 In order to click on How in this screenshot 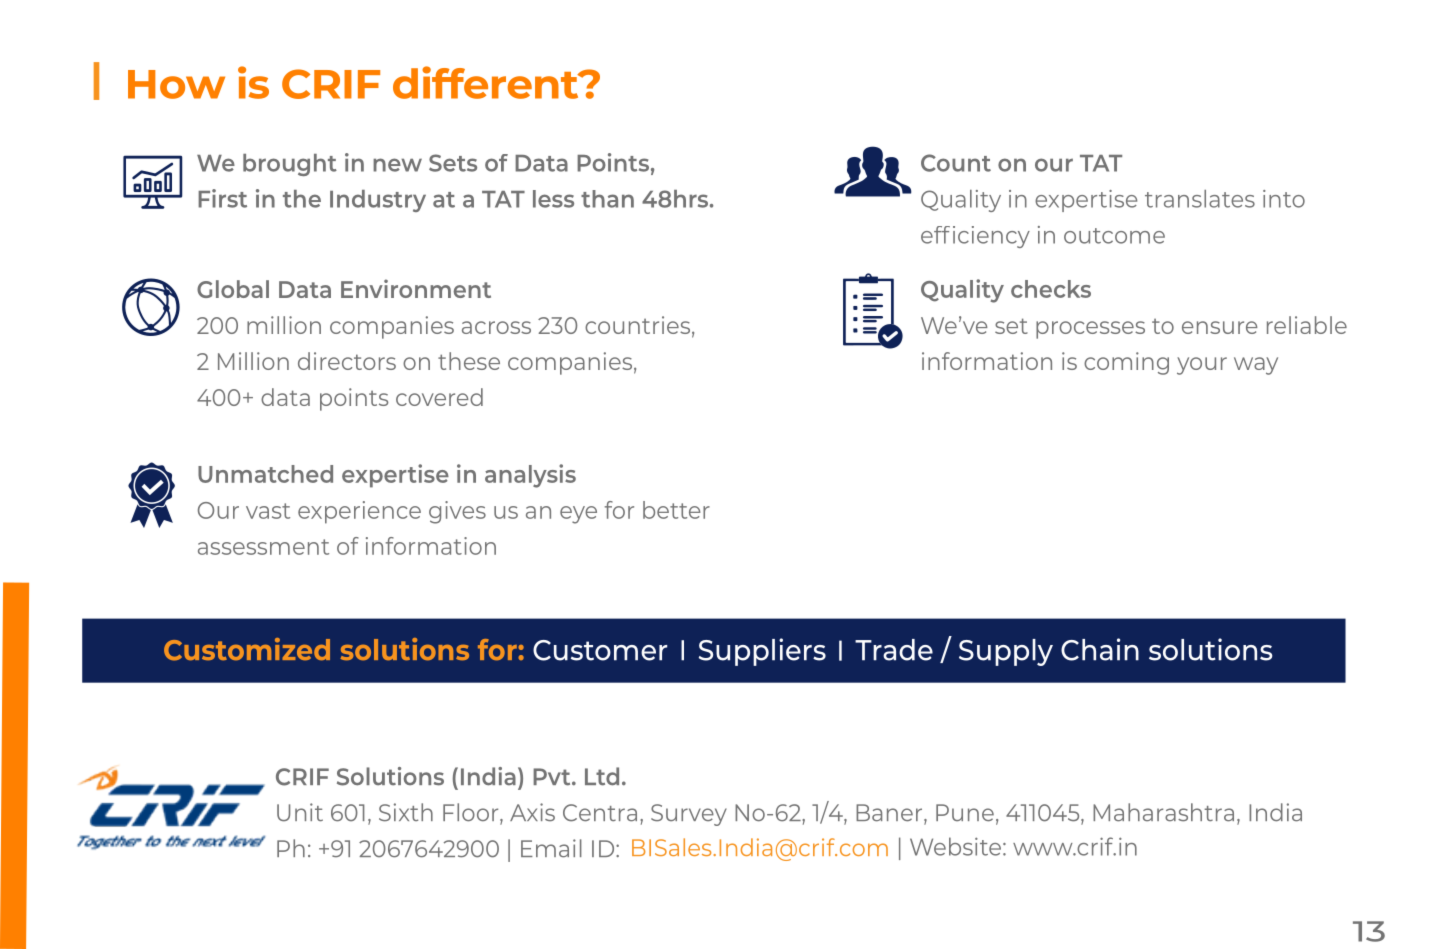, I will do `click(176, 84)`.
